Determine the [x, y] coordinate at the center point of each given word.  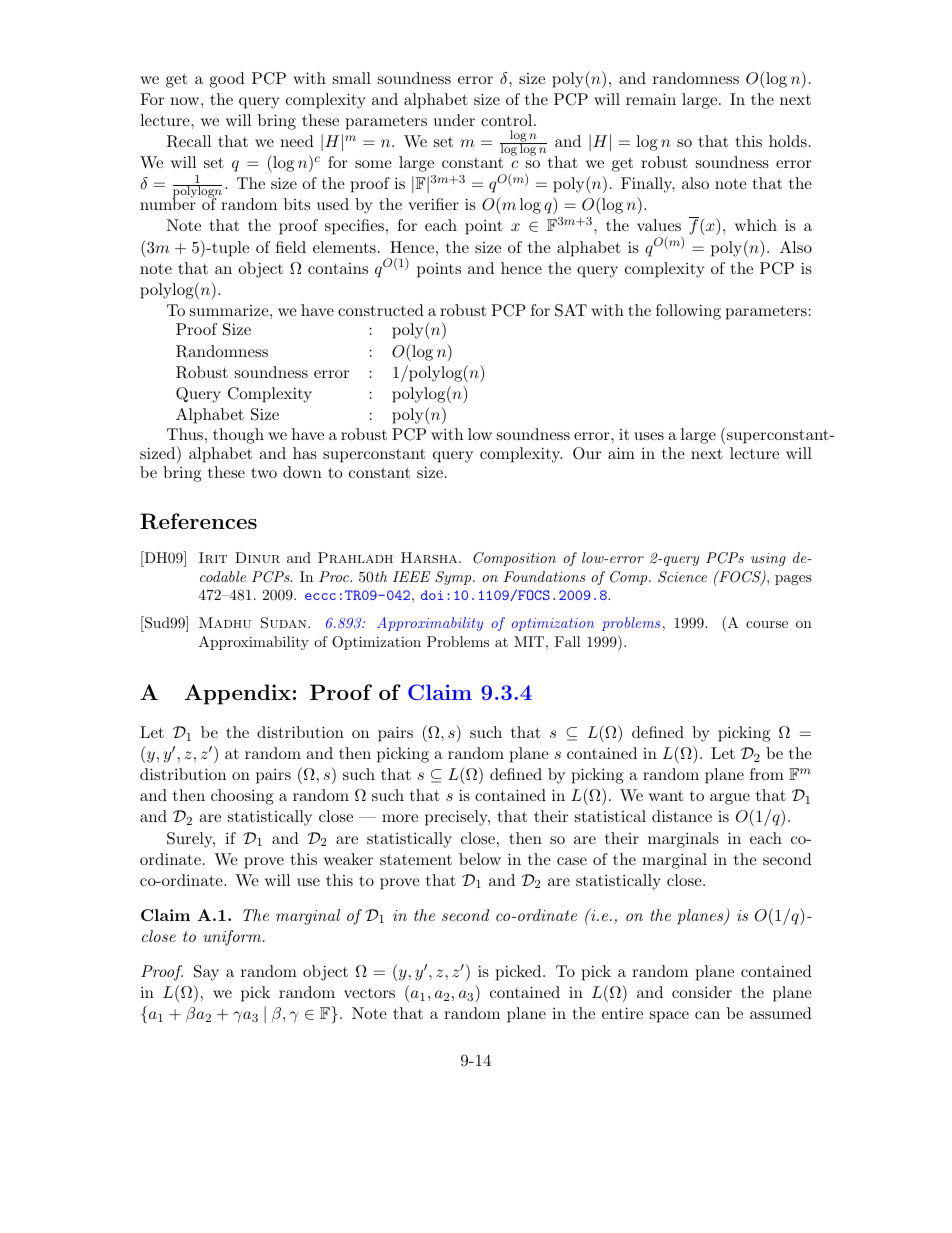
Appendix [238, 694]
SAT [571, 310]
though [238, 436]
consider [702, 992]
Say [206, 973]
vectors [369, 993]
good [227, 80]
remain [651, 99]
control [506, 120]
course [767, 624]
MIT [529, 641]
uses [649, 436]
